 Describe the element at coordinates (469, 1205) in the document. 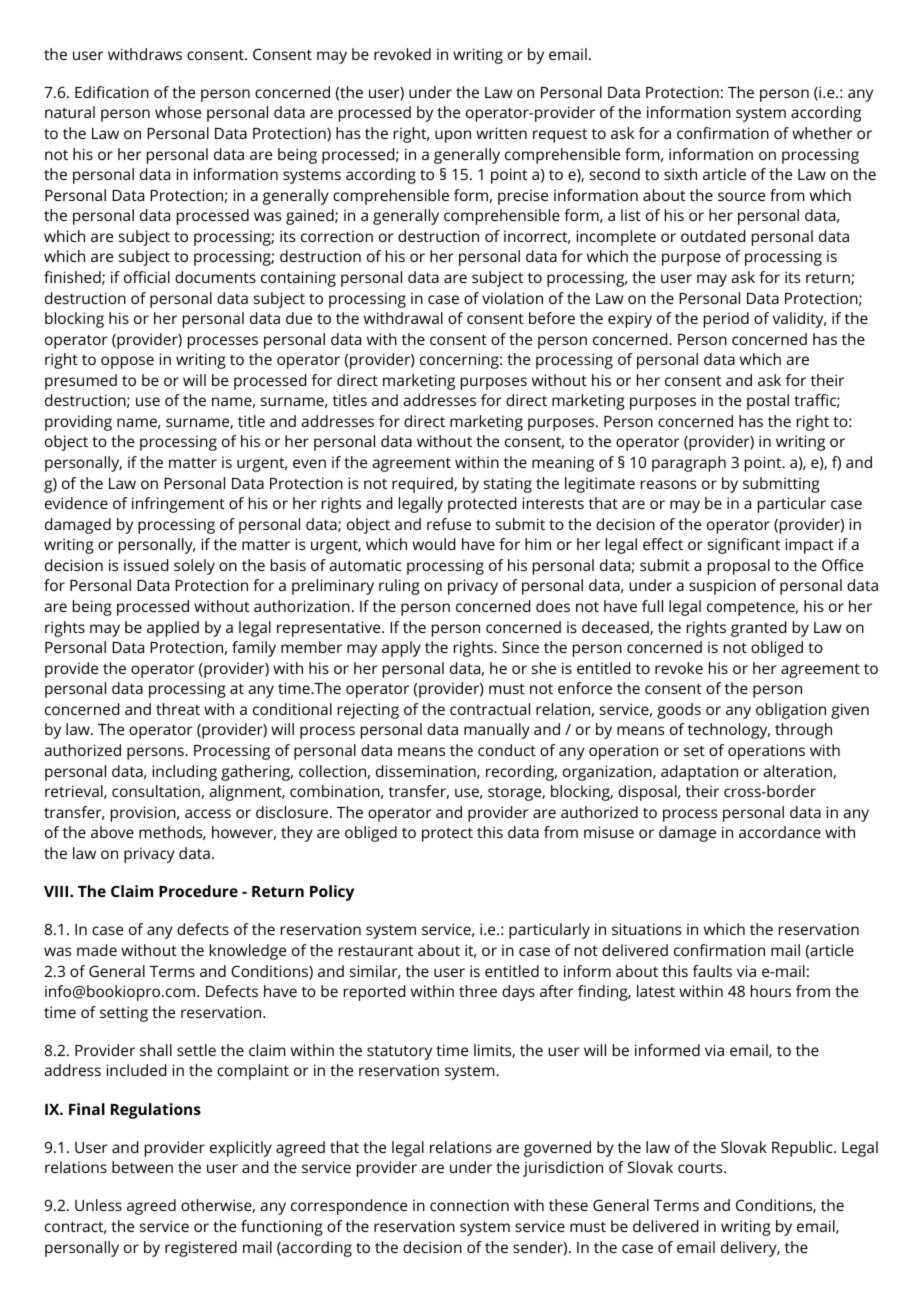

I see `connection` at that location.
